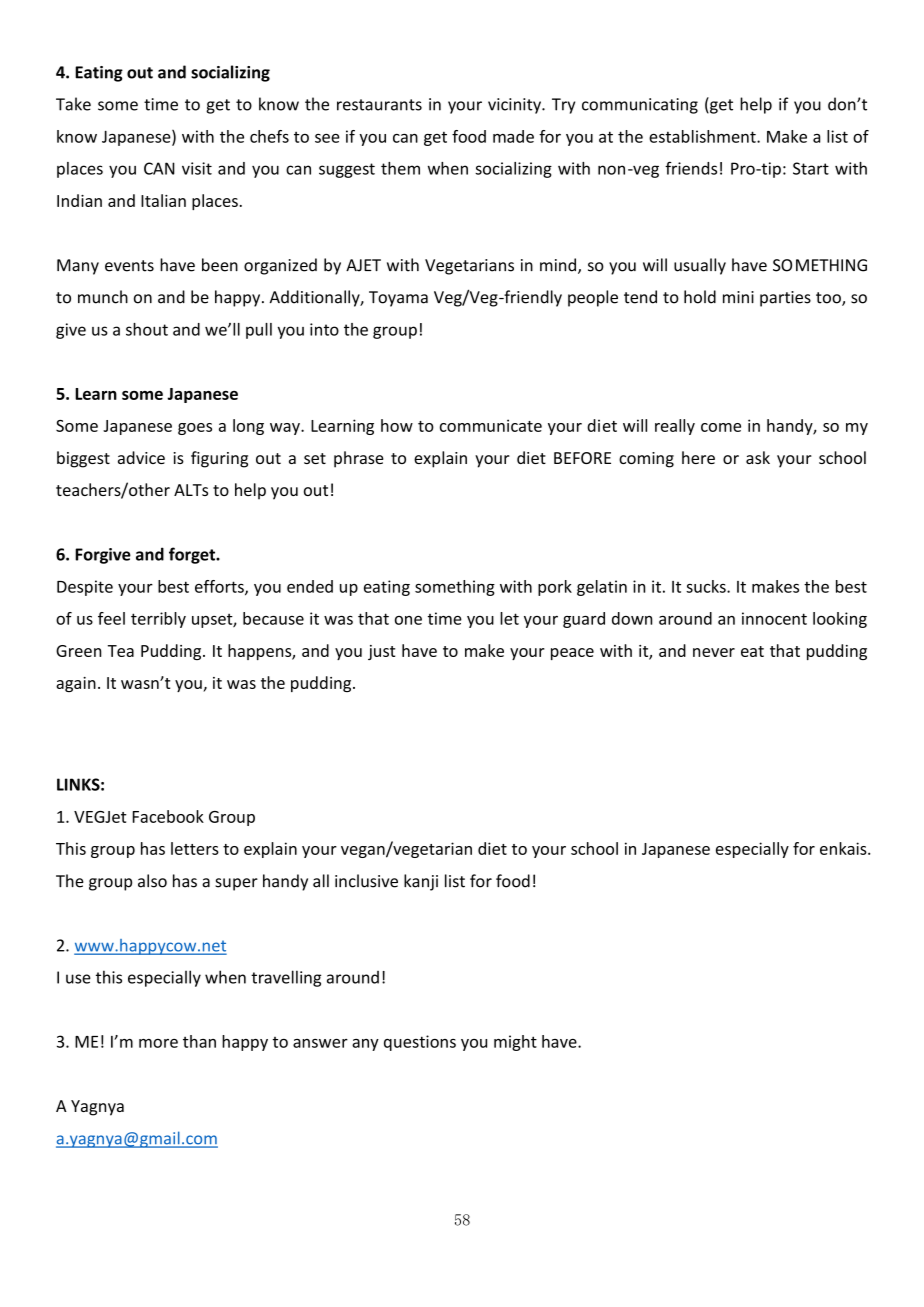 This screenshot has width=924, height=1307. I want to click on goes, so click(195, 429).
